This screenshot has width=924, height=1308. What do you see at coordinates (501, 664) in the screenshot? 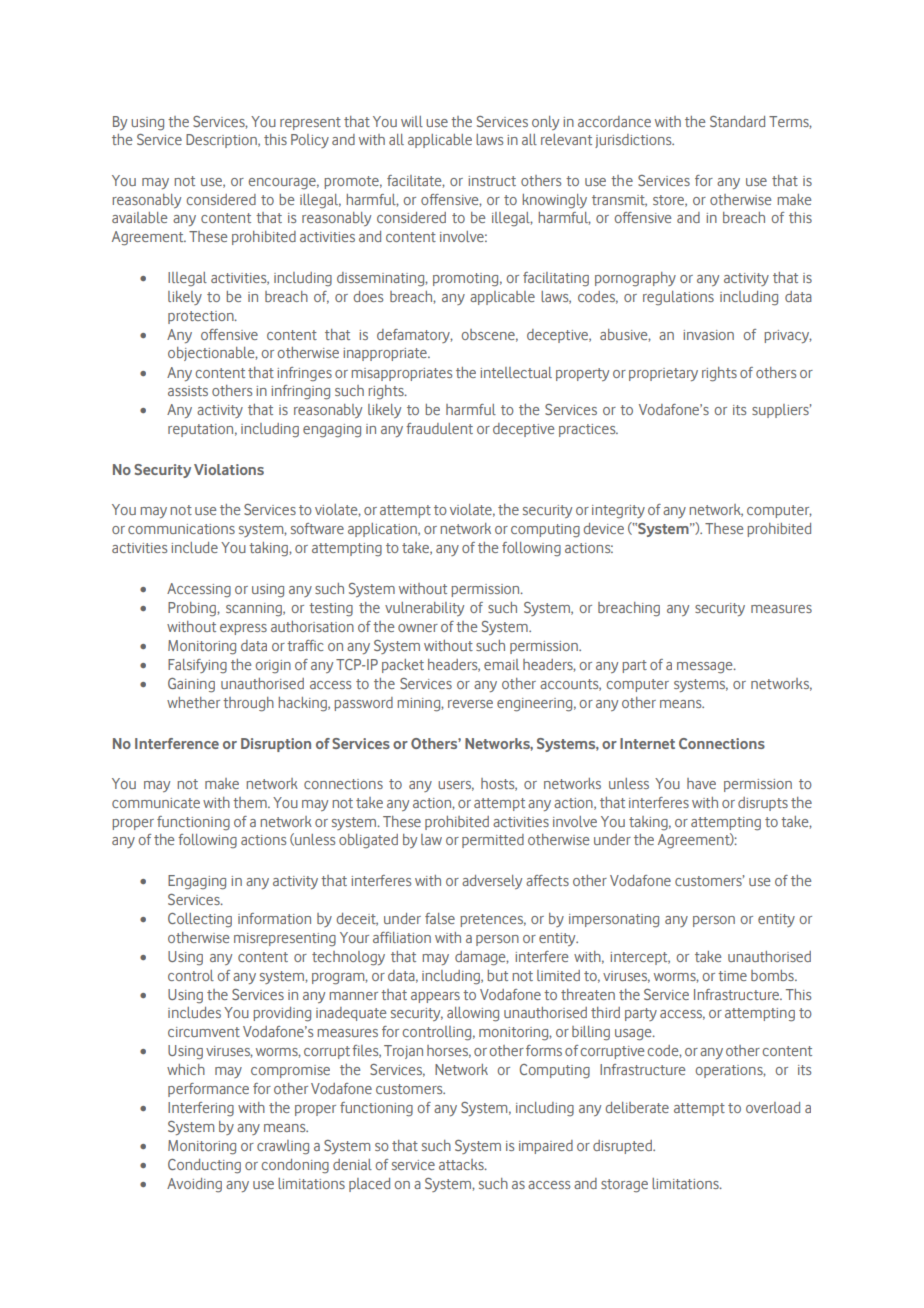
I see `email` at bounding box center [501, 664].
